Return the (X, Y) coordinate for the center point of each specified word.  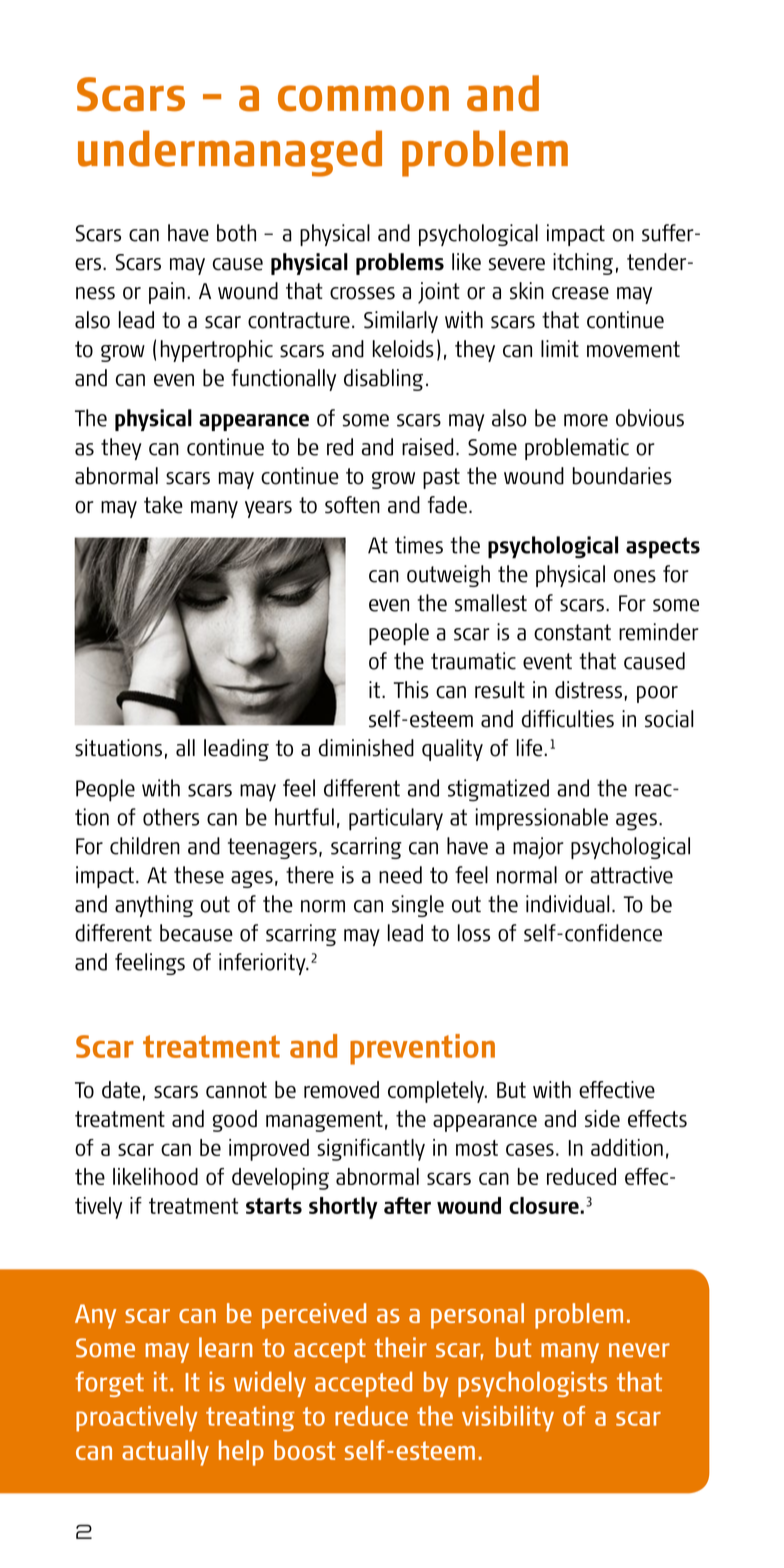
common (363, 98)
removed (341, 1089)
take (163, 505)
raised (427, 447)
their (400, 1347)
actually (165, 1453)
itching (583, 264)
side (602, 1118)
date (121, 1089)
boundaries (622, 476)
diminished (366, 748)
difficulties (568, 719)
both (236, 233)
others (171, 817)
